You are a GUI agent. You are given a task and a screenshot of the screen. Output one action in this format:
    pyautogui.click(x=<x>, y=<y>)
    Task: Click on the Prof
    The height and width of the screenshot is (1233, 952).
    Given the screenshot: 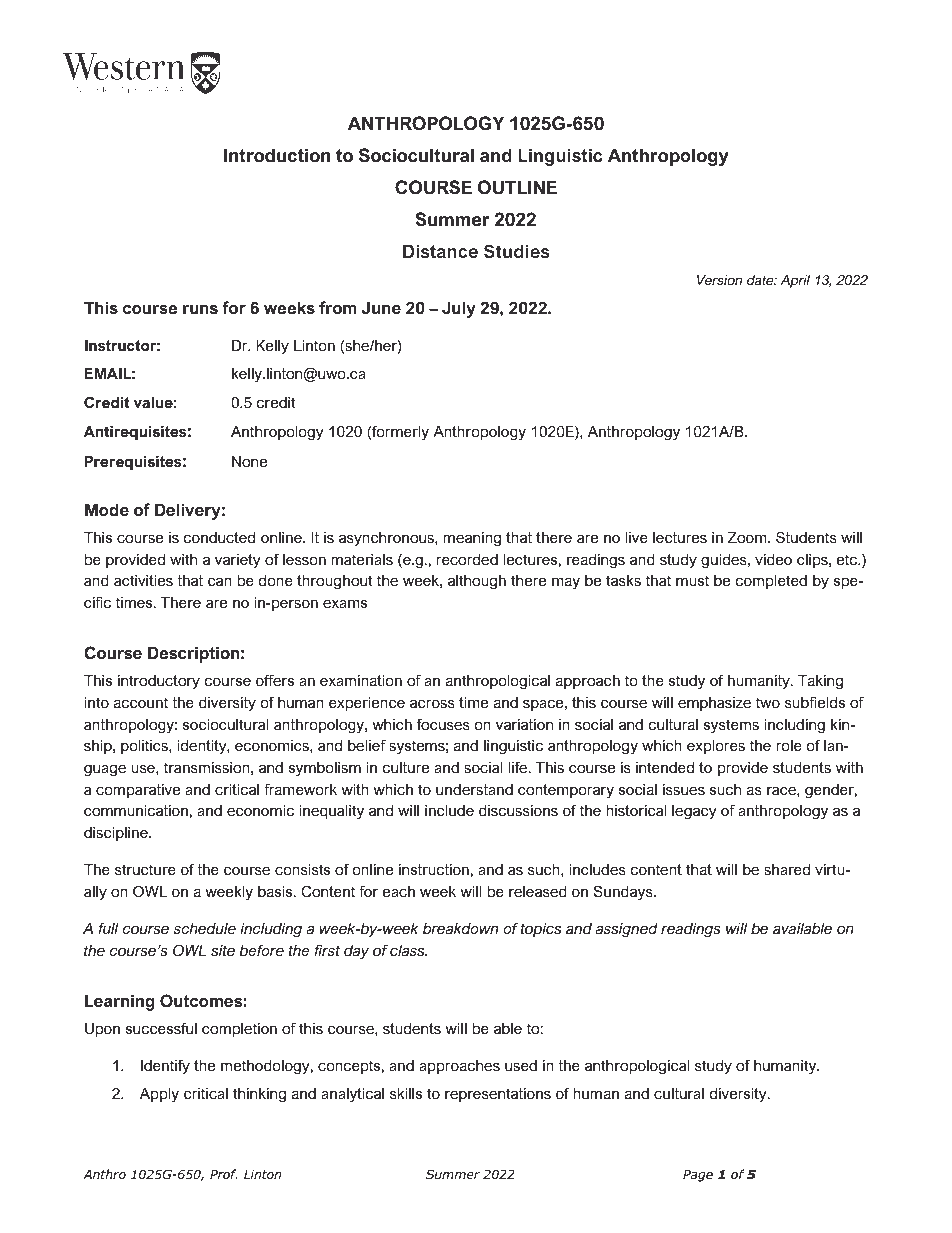 What is the action you would take?
    pyautogui.click(x=224, y=1174)
